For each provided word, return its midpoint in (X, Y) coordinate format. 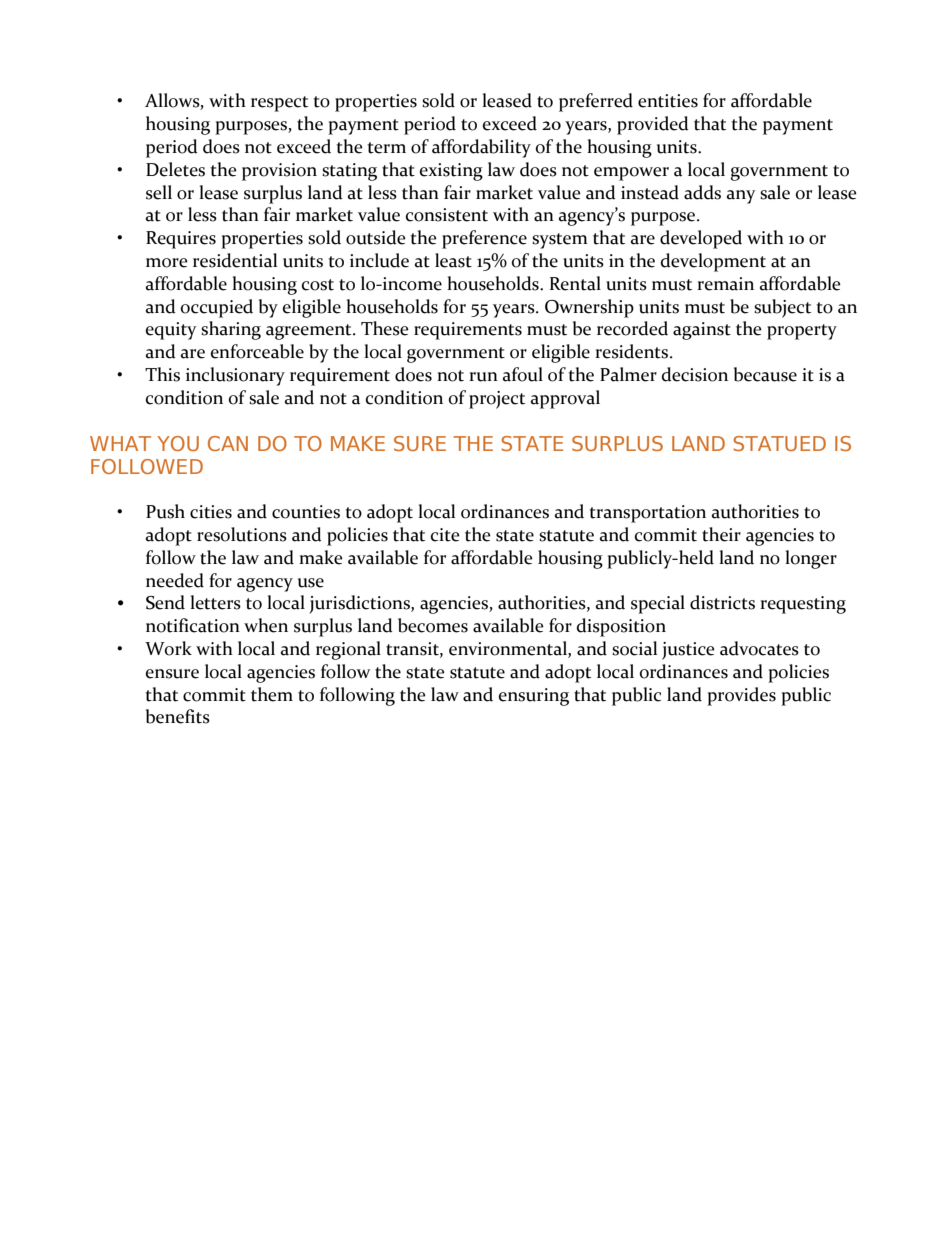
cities (211, 512)
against (702, 331)
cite (445, 535)
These (385, 328)
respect (279, 104)
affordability (481, 148)
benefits (178, 716)
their (721, 534)
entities (668, 101)
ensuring (534, 697)
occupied (217, 308)
